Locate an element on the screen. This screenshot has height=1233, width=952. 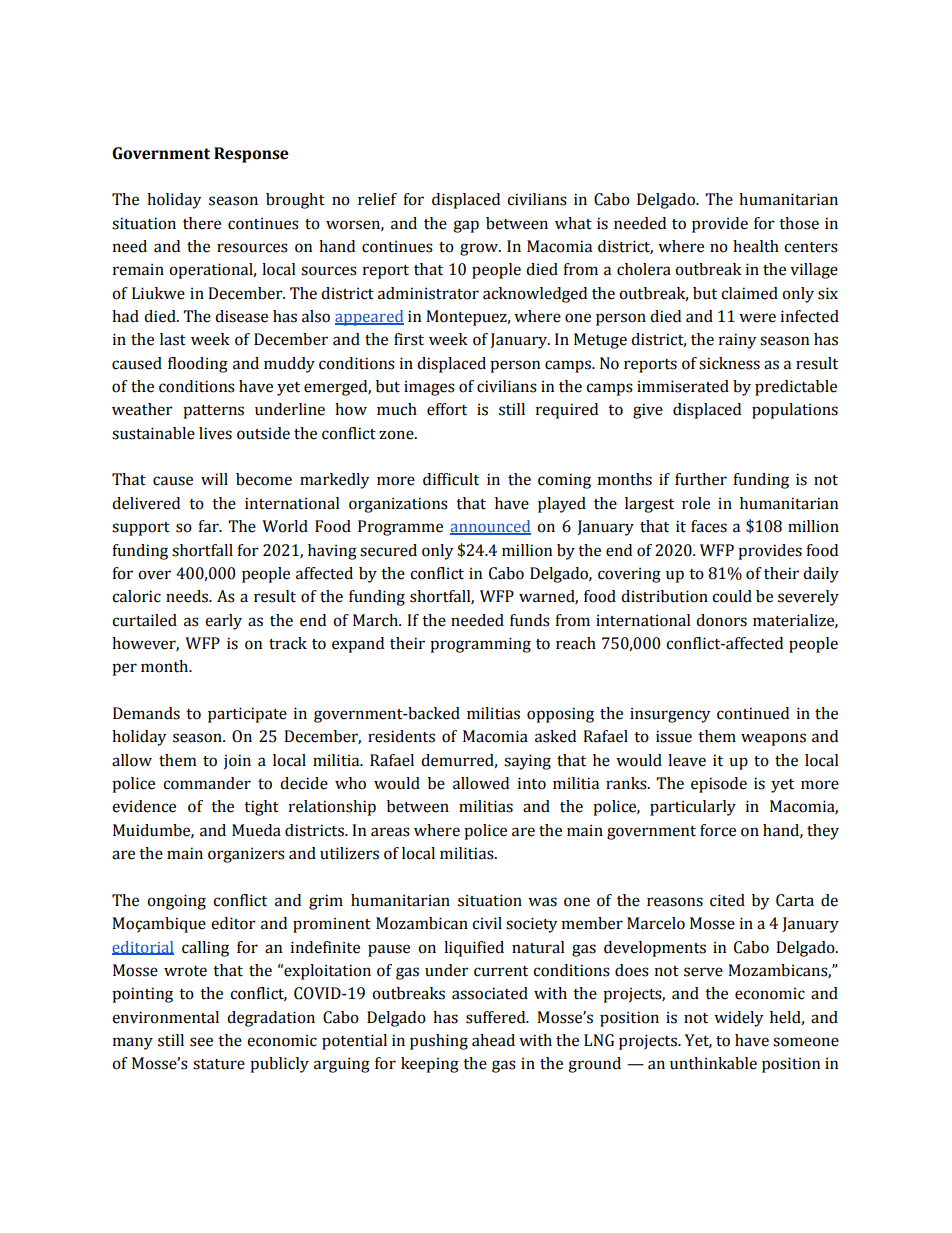
those is located at coordinates (799, 223).
